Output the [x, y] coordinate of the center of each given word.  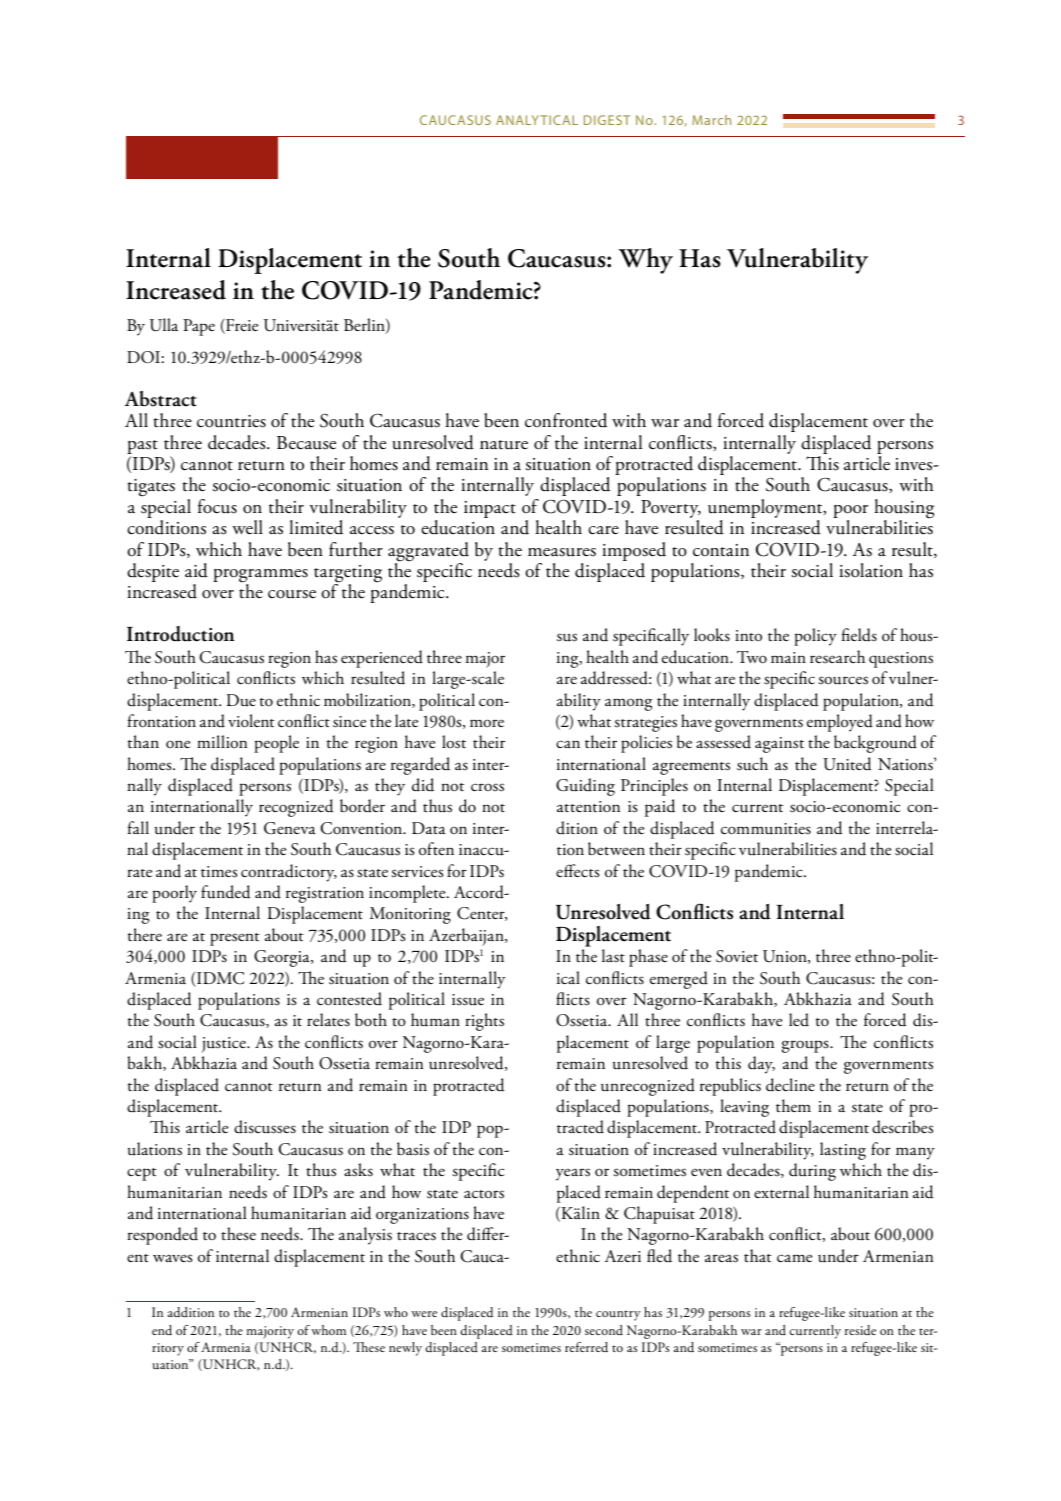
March [711, 120]
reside [860, 1330]
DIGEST [607, 120]
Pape [199, 327]
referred [586, 1347]
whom [328, 1330]
